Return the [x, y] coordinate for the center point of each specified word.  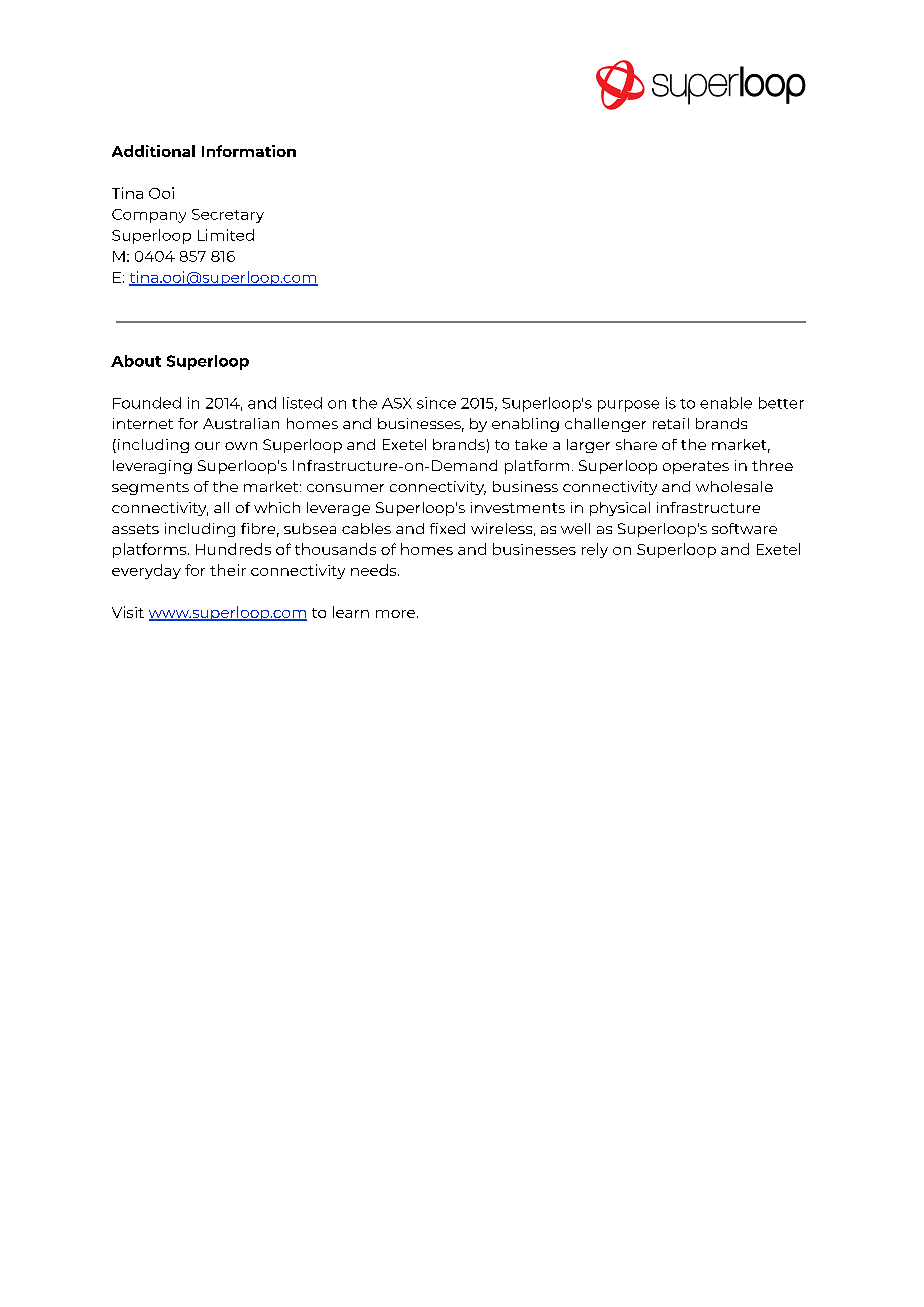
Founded [147, 403]
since [436, 403]
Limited [226, 235]
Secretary [228, 216]
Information [249, 151]
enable [726, 403]
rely [595, 550]
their [228, 570]
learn [351, 612]
